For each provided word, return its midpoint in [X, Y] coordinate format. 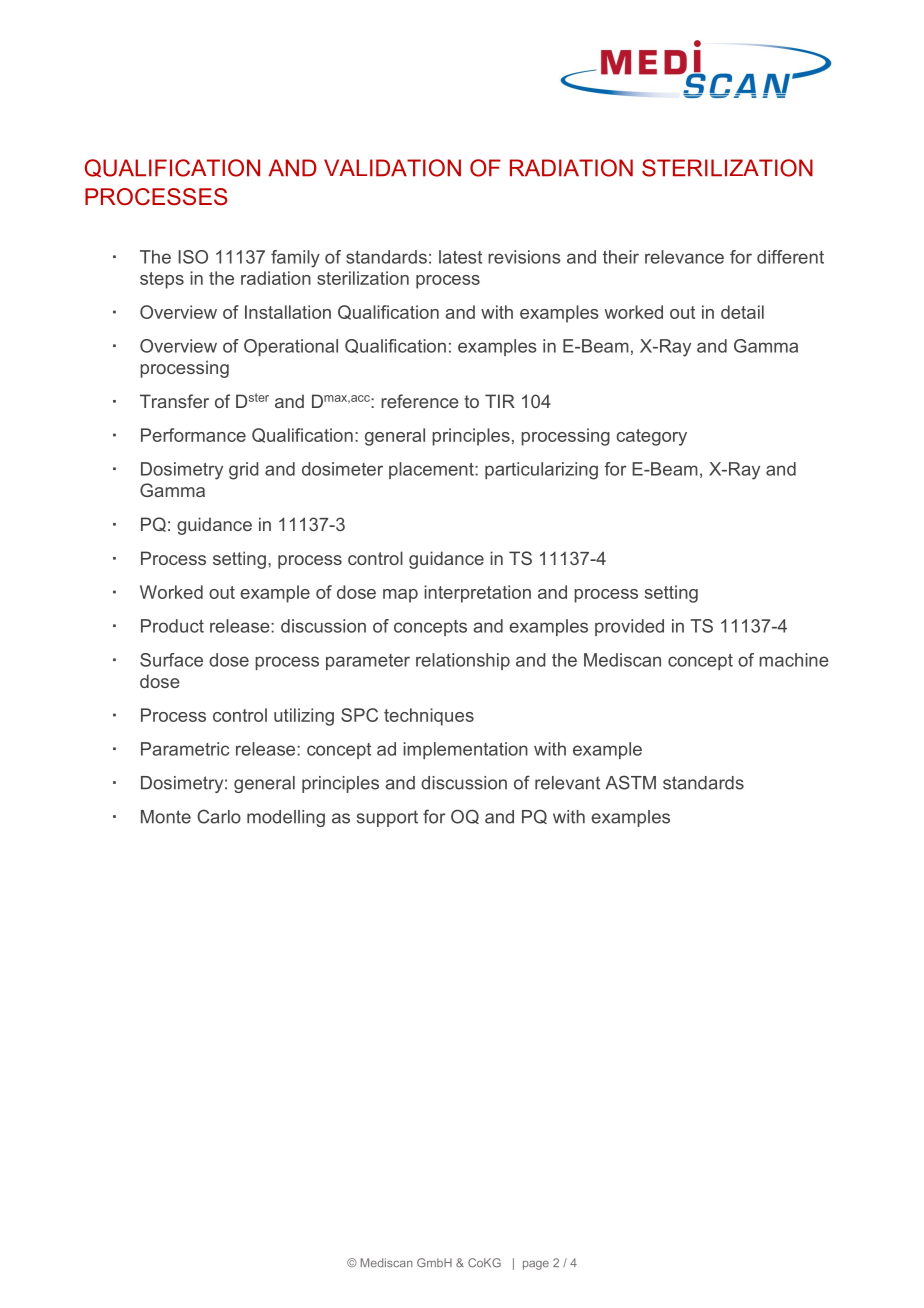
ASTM [631, 782]
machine [794, 660]
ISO [193, 257]
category [652, 437]
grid [244, 471]
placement [432, 470]
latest [460, 257]
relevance [684, 257]
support [387, 818]
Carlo [219, 816]
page [536, 1265]
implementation [465, 750]
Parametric [185, 749]
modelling [286, 818]
